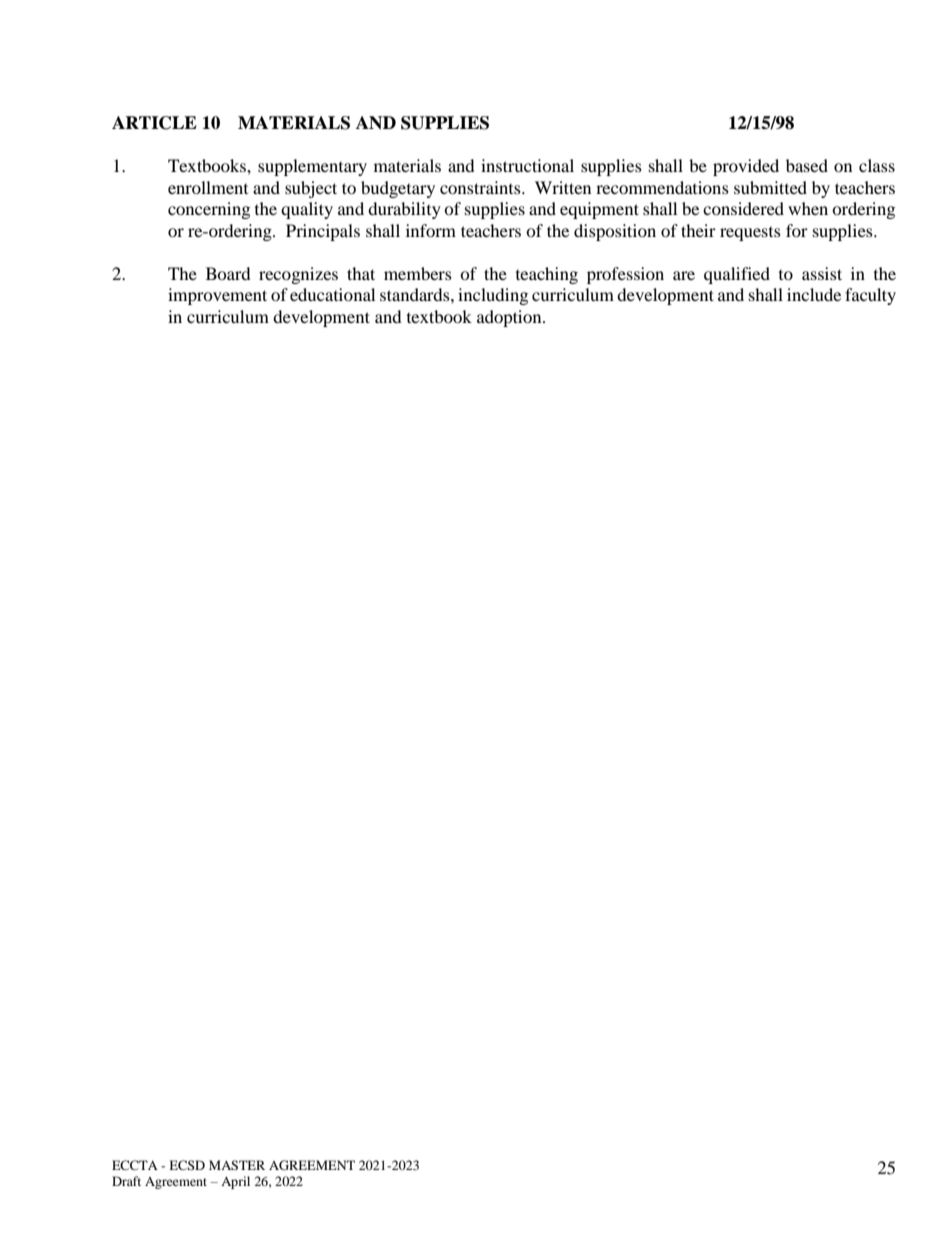 The height and width of the screenshot is (1233, 952). I want to click on enrollment, so click(208, 187).
